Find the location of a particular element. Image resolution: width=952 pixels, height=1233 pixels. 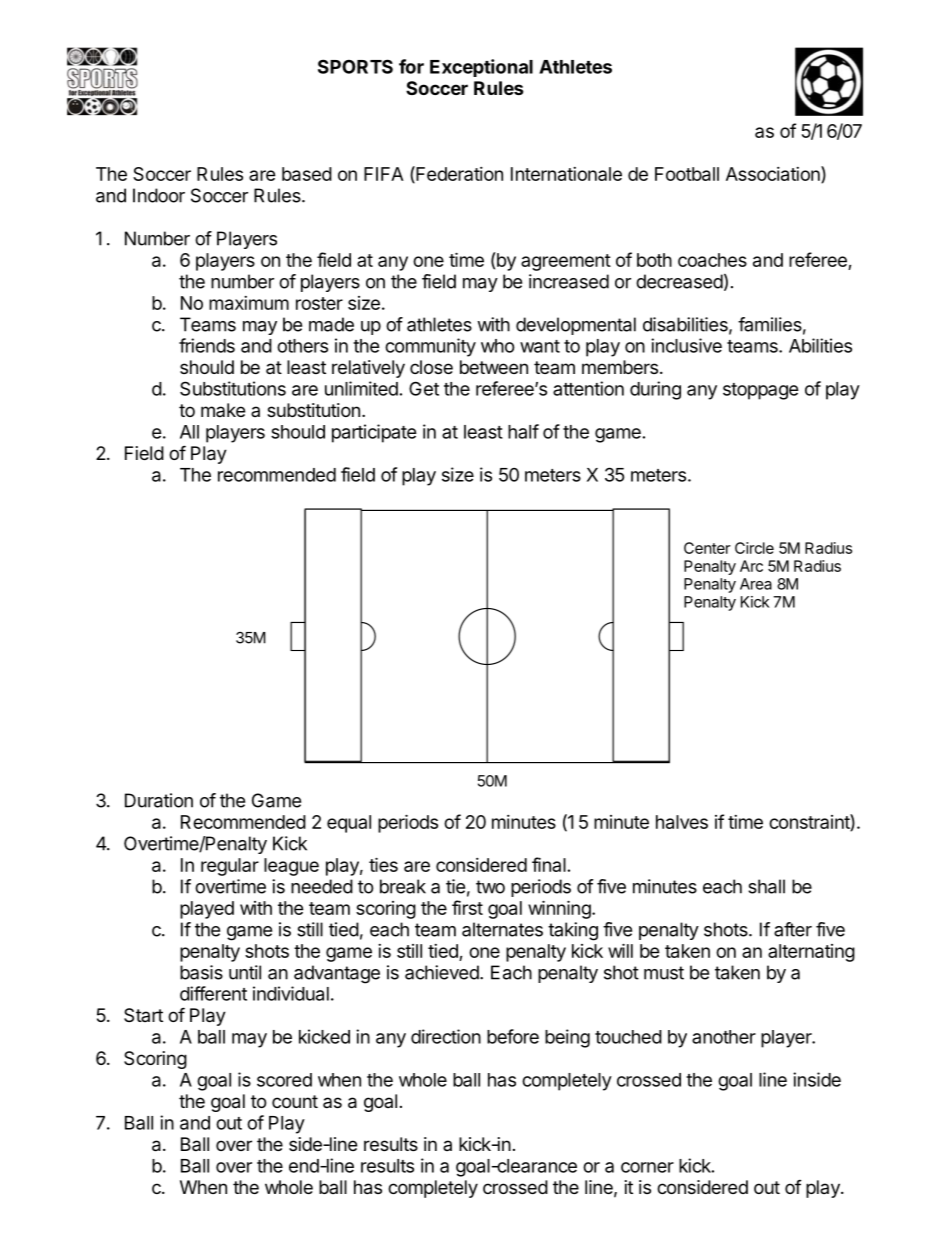

Exceptional is located at coordinates (481, 68).
